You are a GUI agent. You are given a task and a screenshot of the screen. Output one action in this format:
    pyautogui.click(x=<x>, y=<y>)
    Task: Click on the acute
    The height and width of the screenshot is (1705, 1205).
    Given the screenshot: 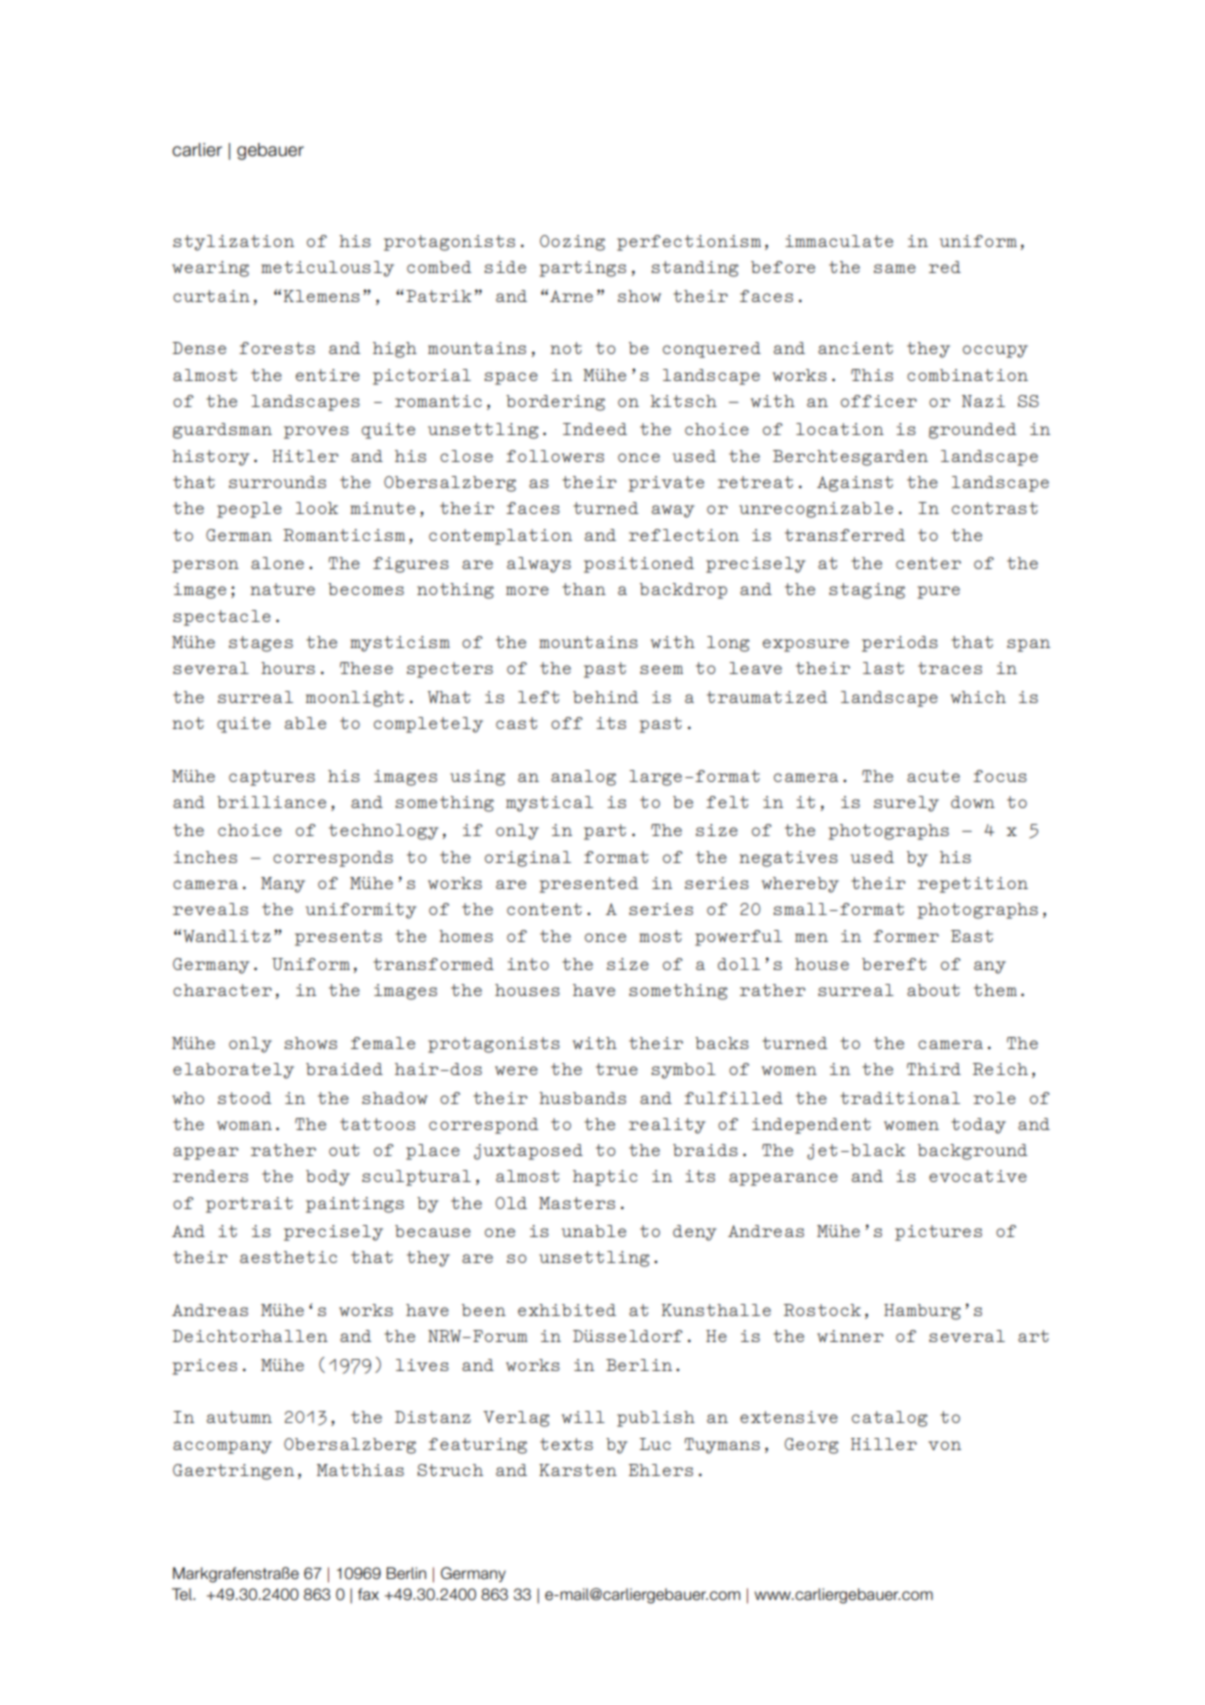 What is the action you would take?
    pyautogui.click(x=933, y=776)
